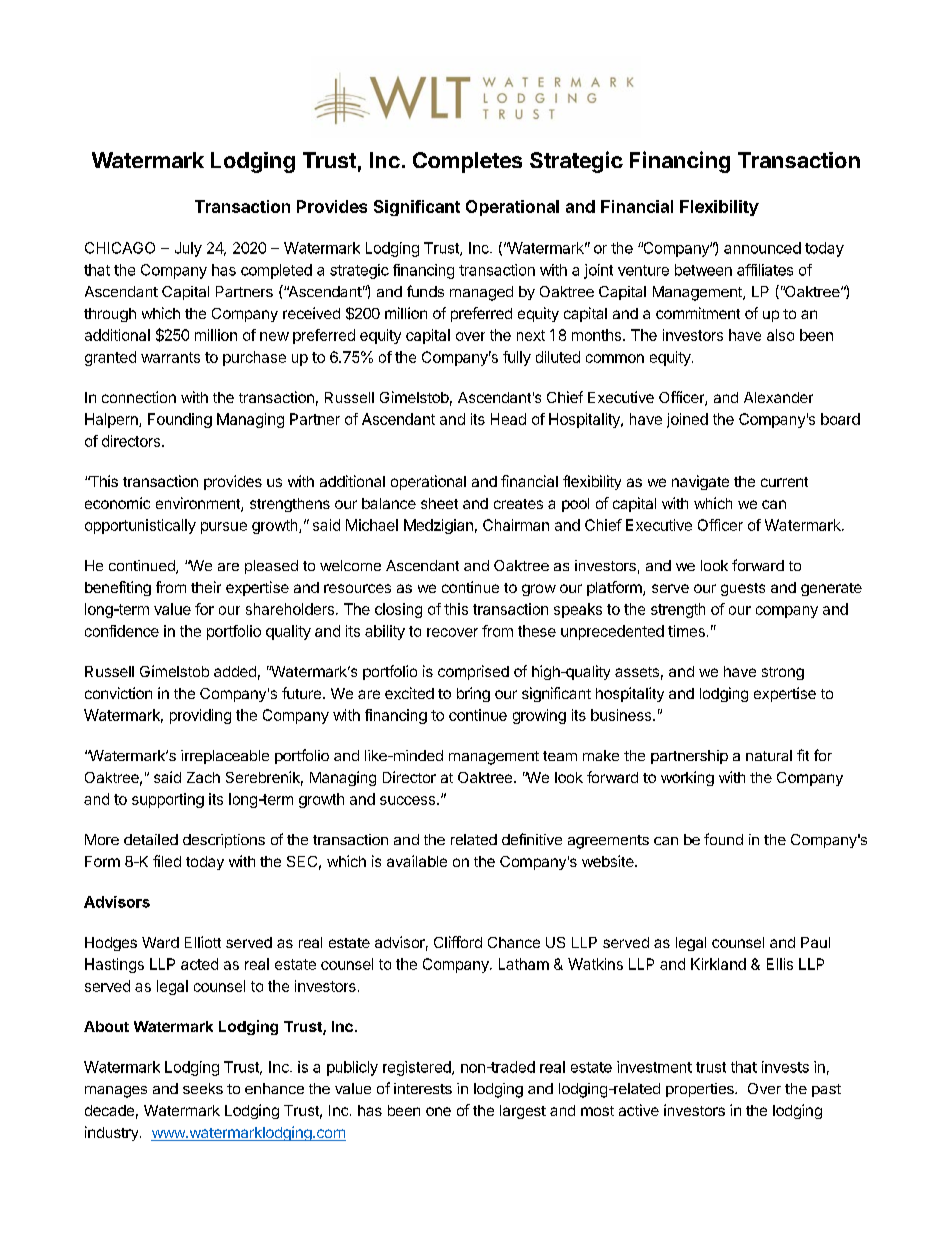 The image size is (952, 1233). I want to click on one, so click(438, 1111).
